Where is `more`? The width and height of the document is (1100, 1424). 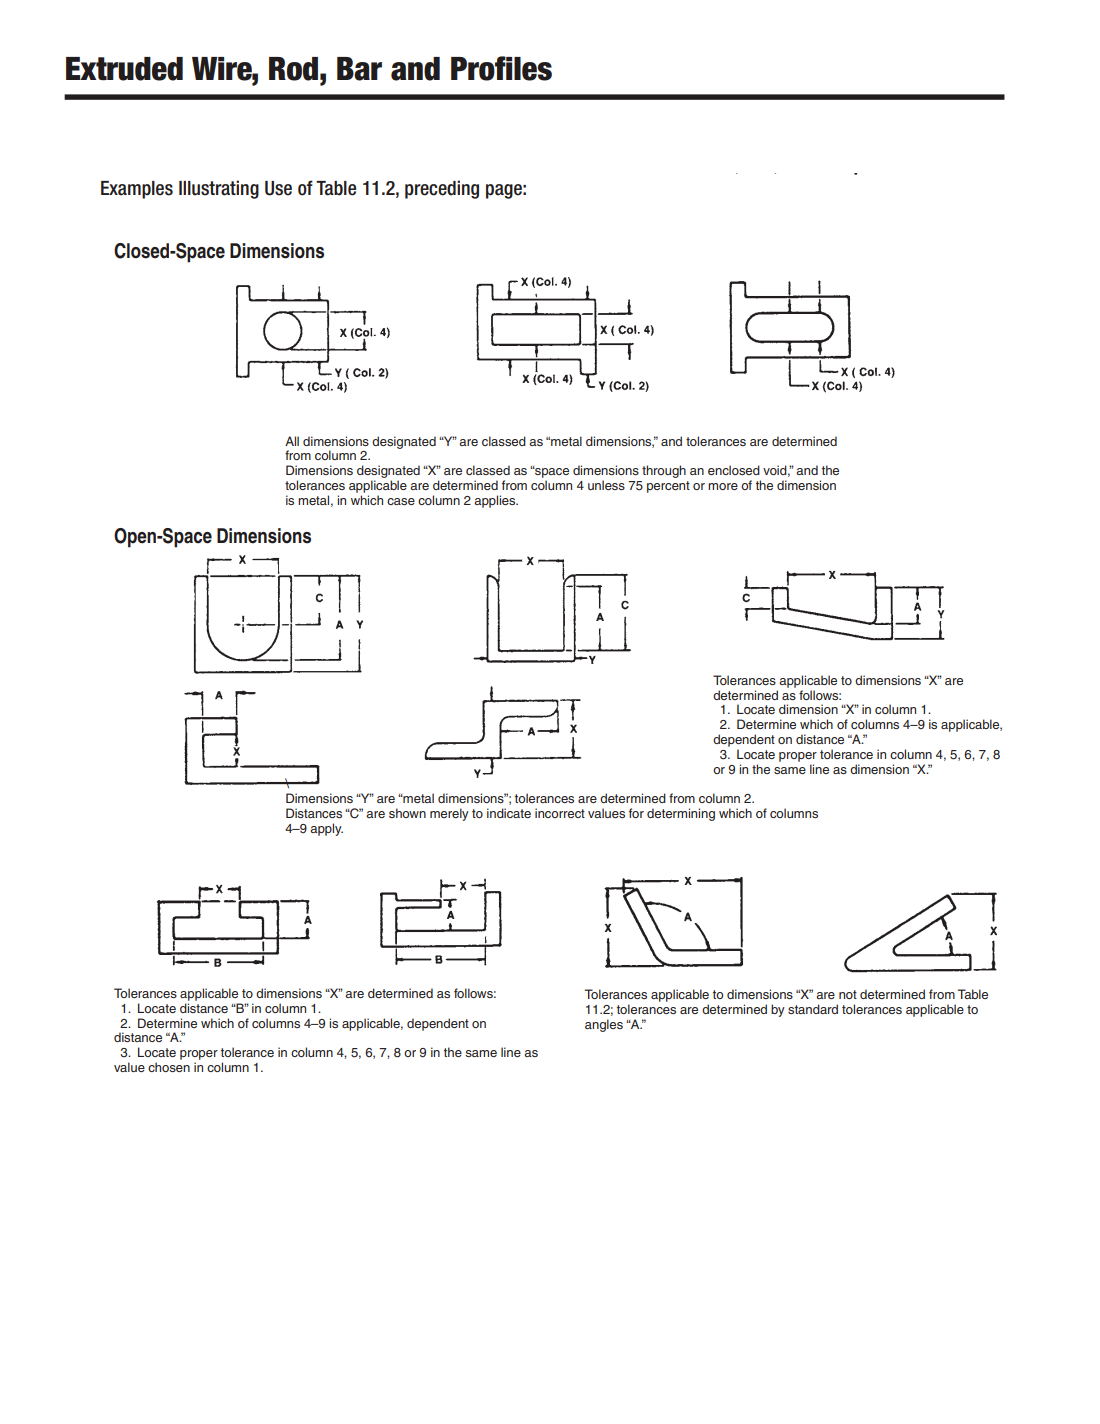
more is located at coordinates (723, 486).
